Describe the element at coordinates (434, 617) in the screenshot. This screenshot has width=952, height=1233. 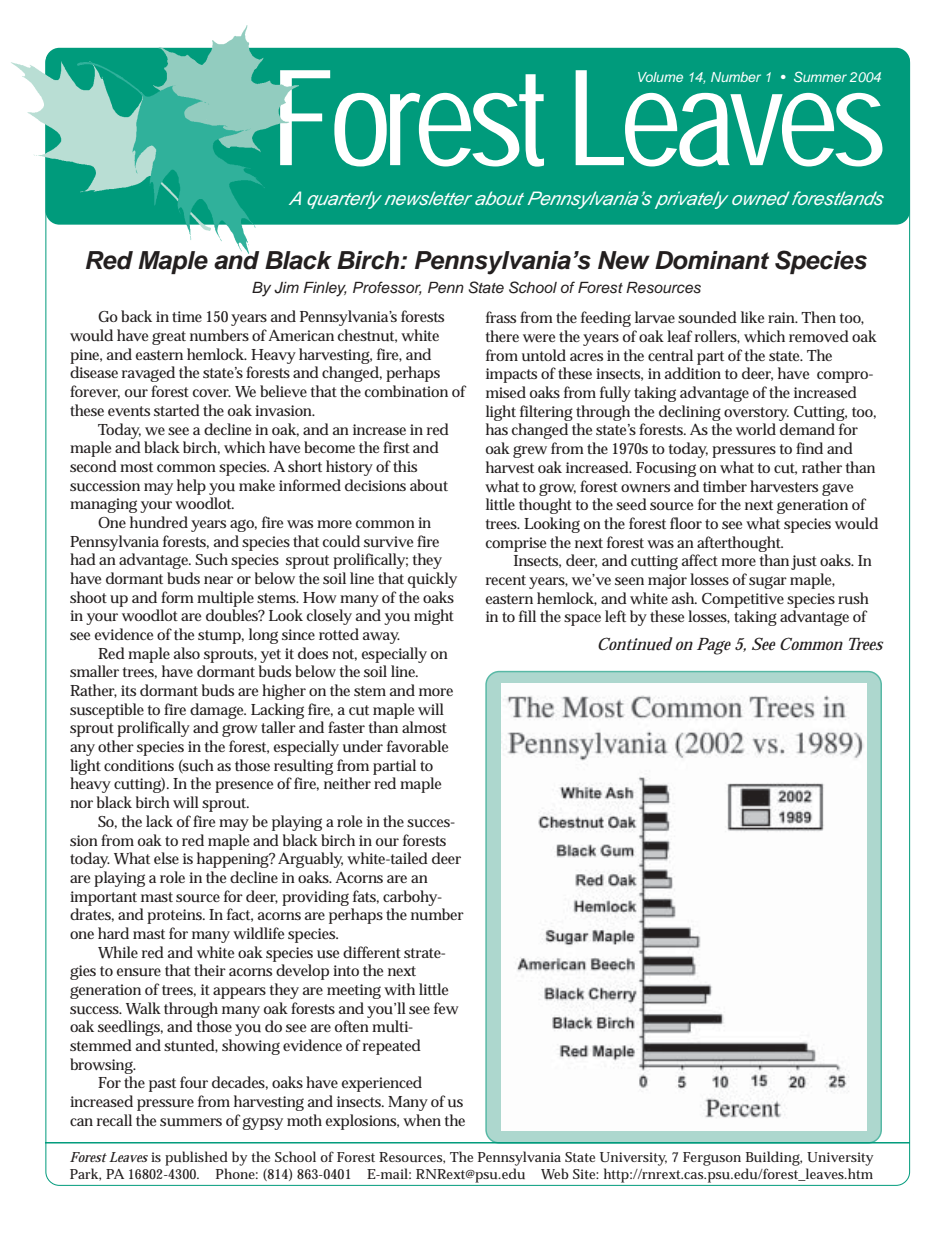
I see `might` at that location.
